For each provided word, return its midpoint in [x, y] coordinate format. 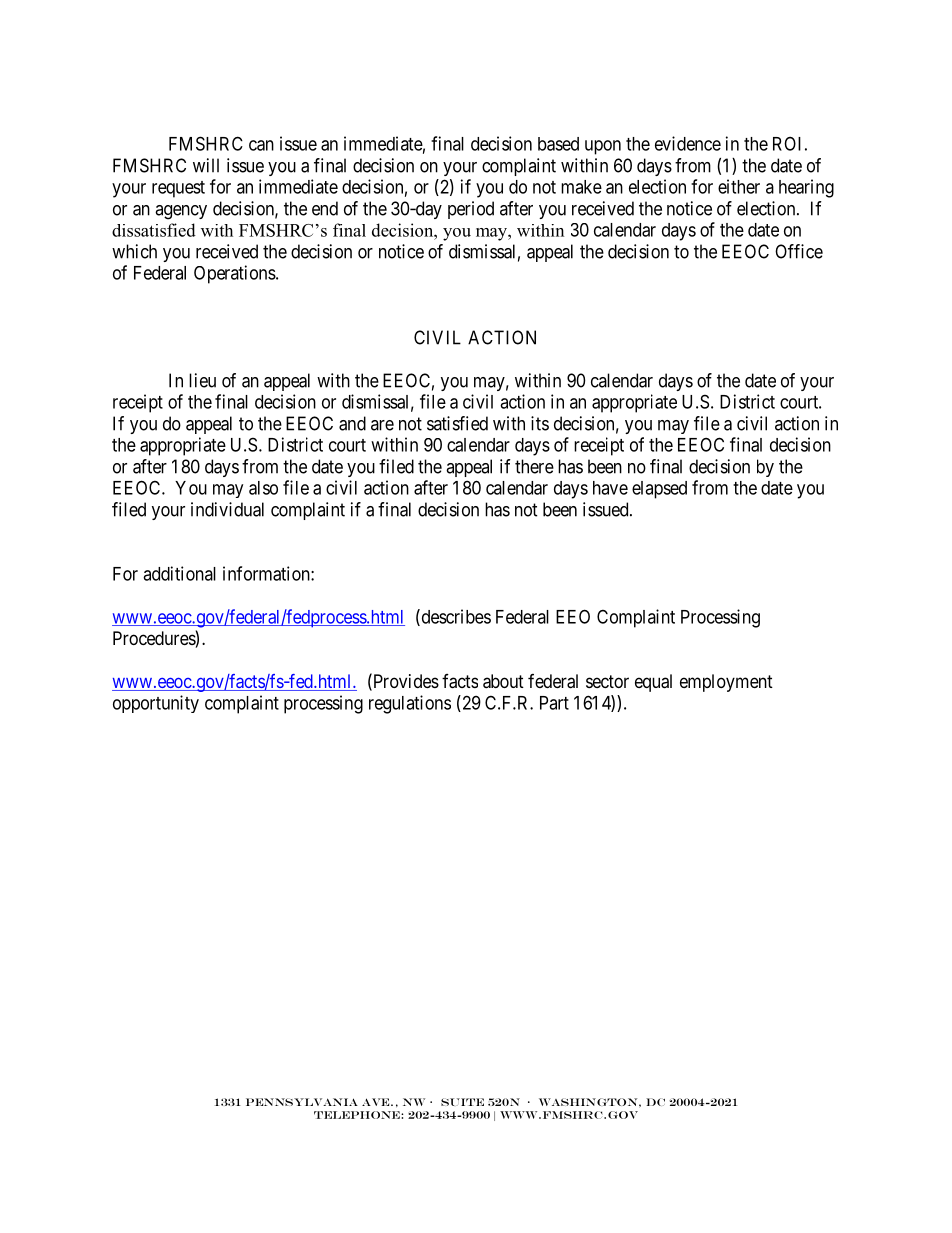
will [206, 165]
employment [726, 683]
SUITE [462, 1102]
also [263, 488]
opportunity [156, 704]
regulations [410, 704]
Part [554, 703]
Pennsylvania [302, 1102]
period [471, 210]
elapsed [659, 490]
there [534, 466]
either [739, 186]
